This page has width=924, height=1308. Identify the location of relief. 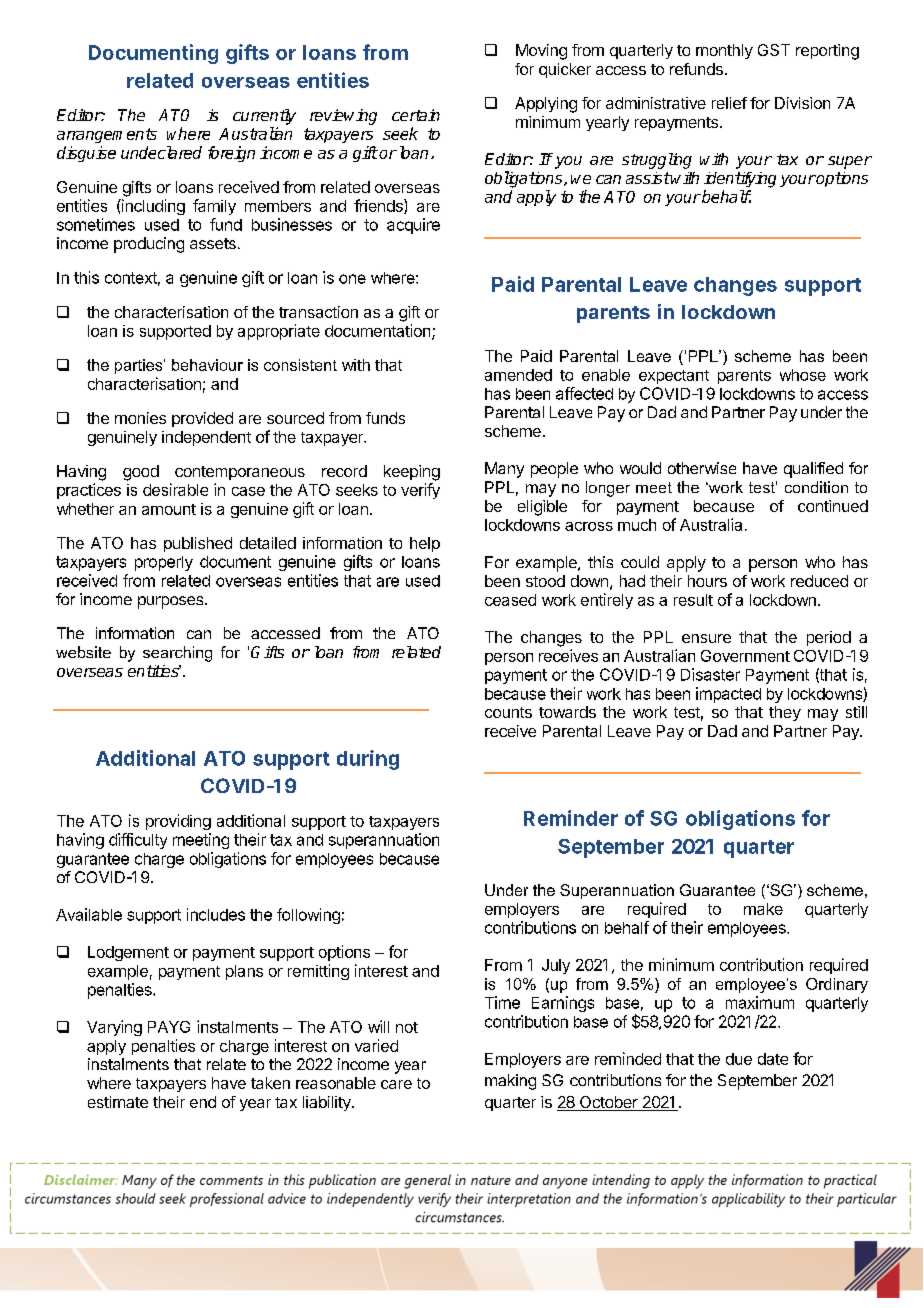
(729, 103).
